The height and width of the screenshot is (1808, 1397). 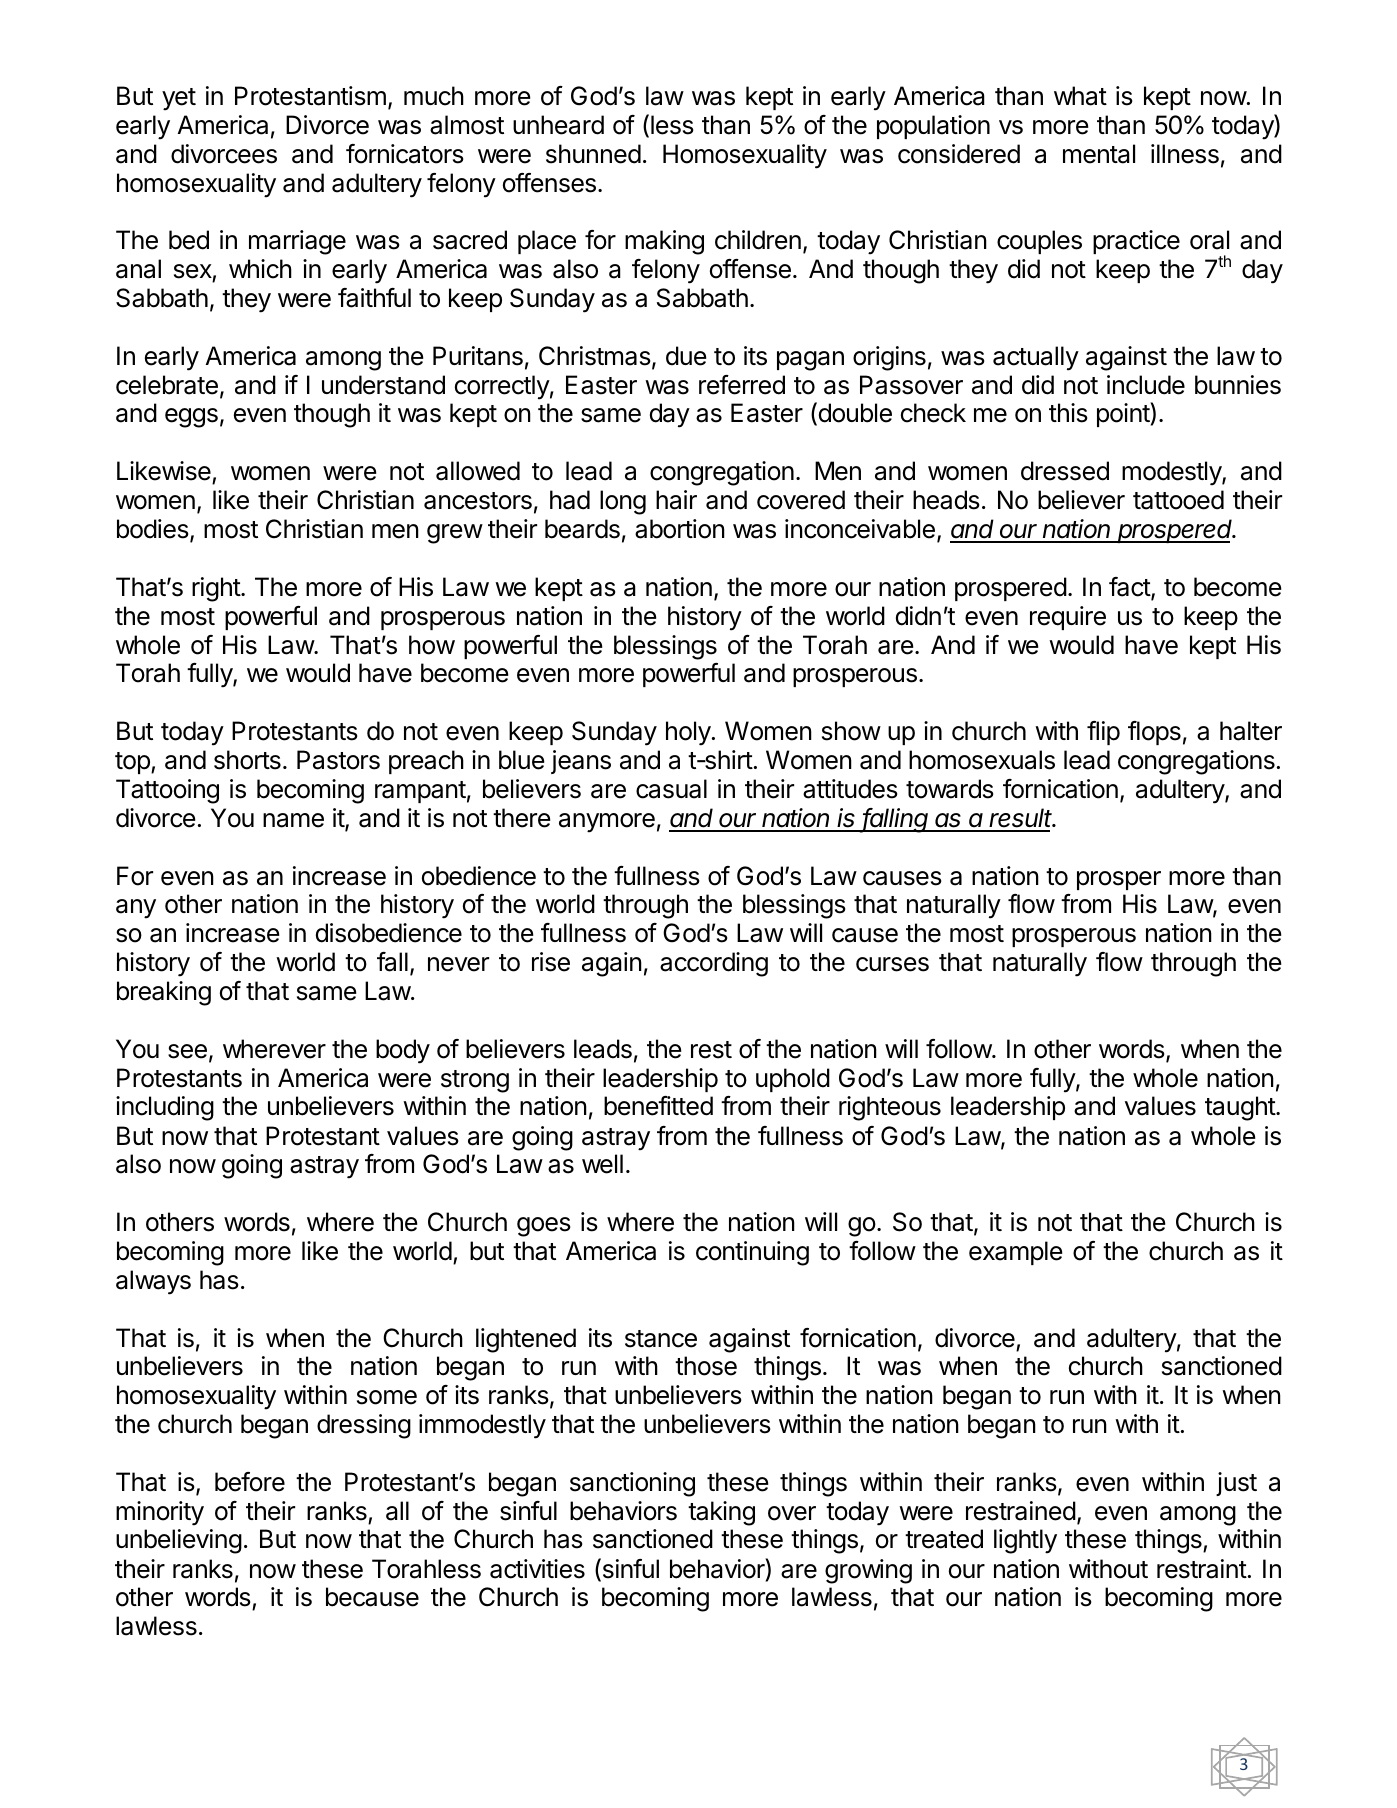 I want to click on benefitted, so click(x=658, y=1106).
